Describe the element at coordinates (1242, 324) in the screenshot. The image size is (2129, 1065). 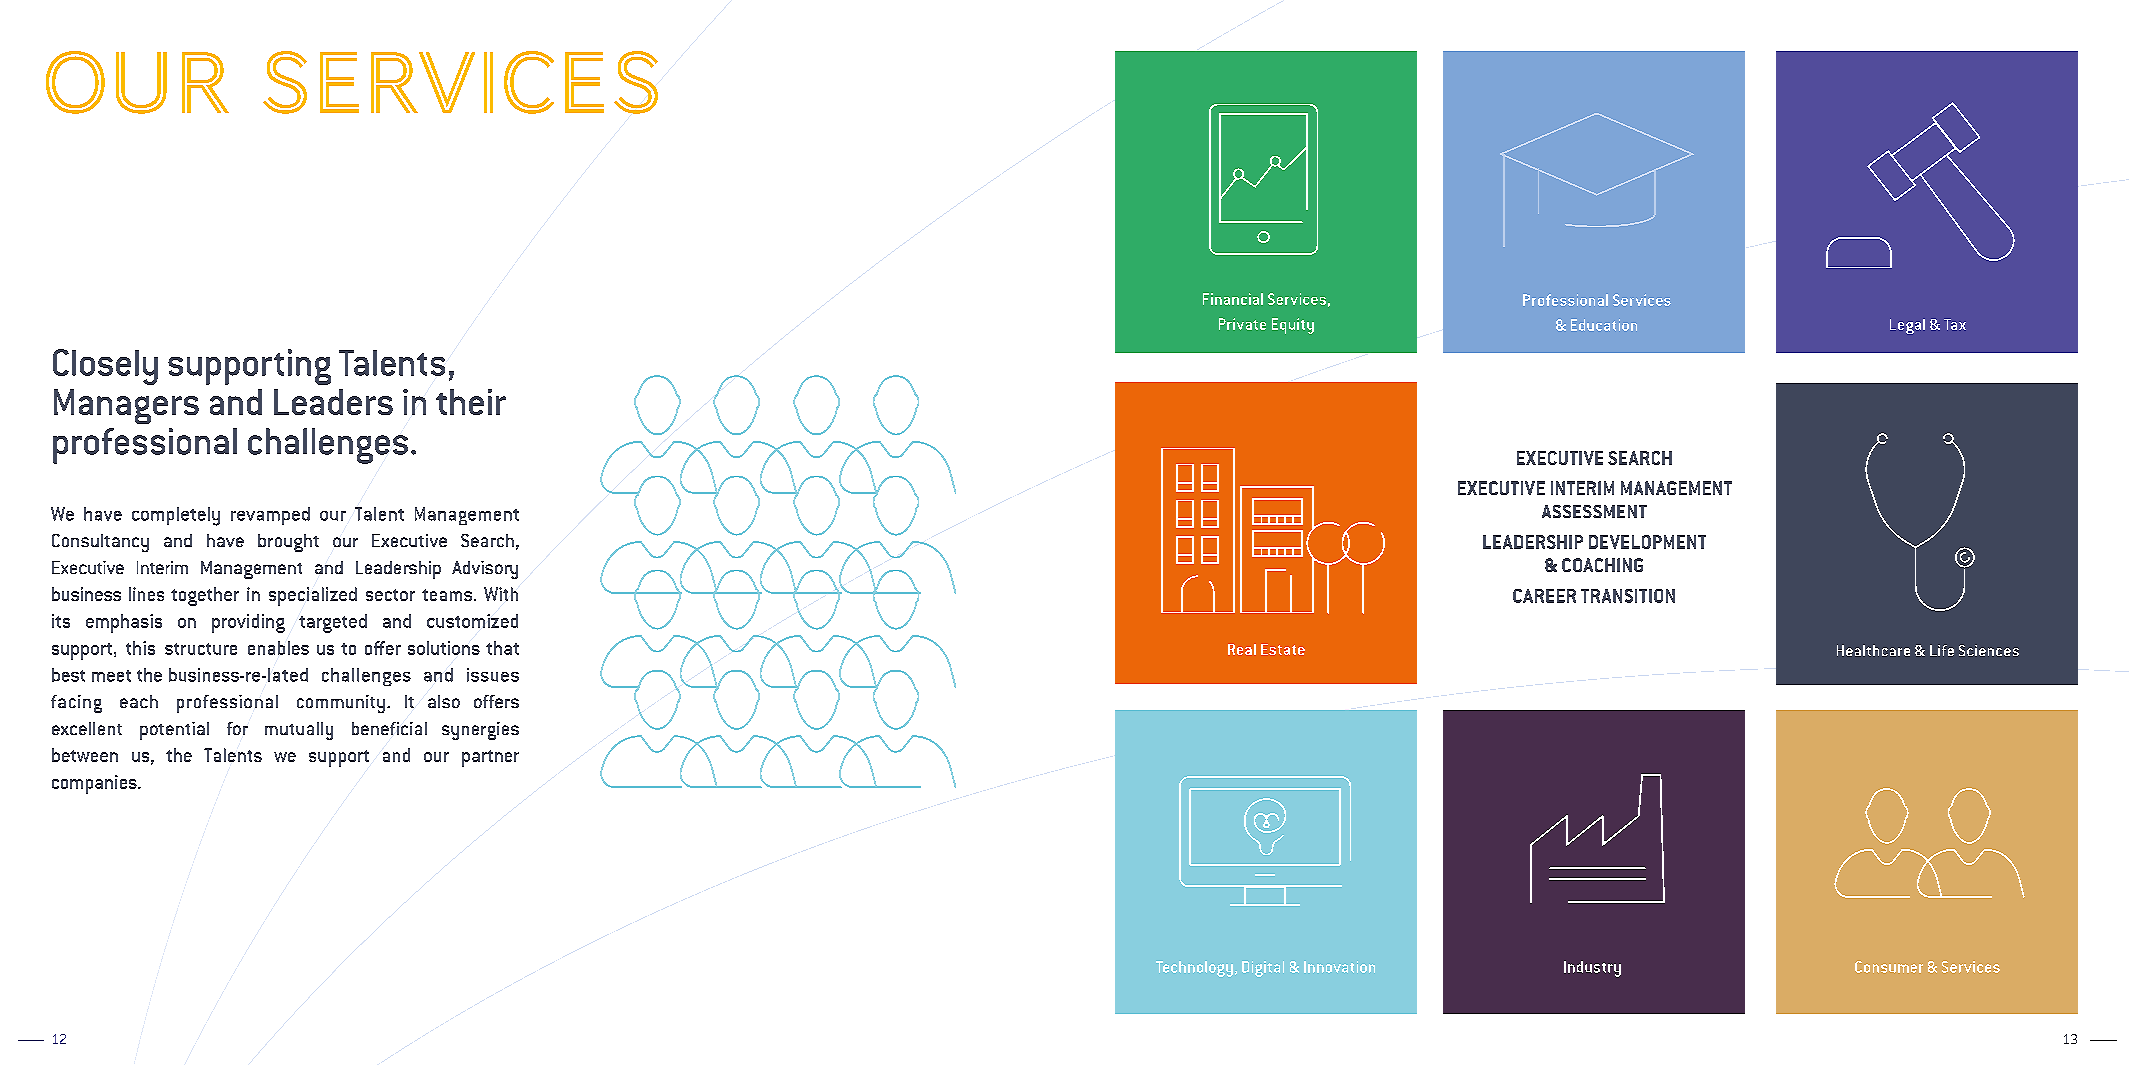
I see `Private` at that location.
